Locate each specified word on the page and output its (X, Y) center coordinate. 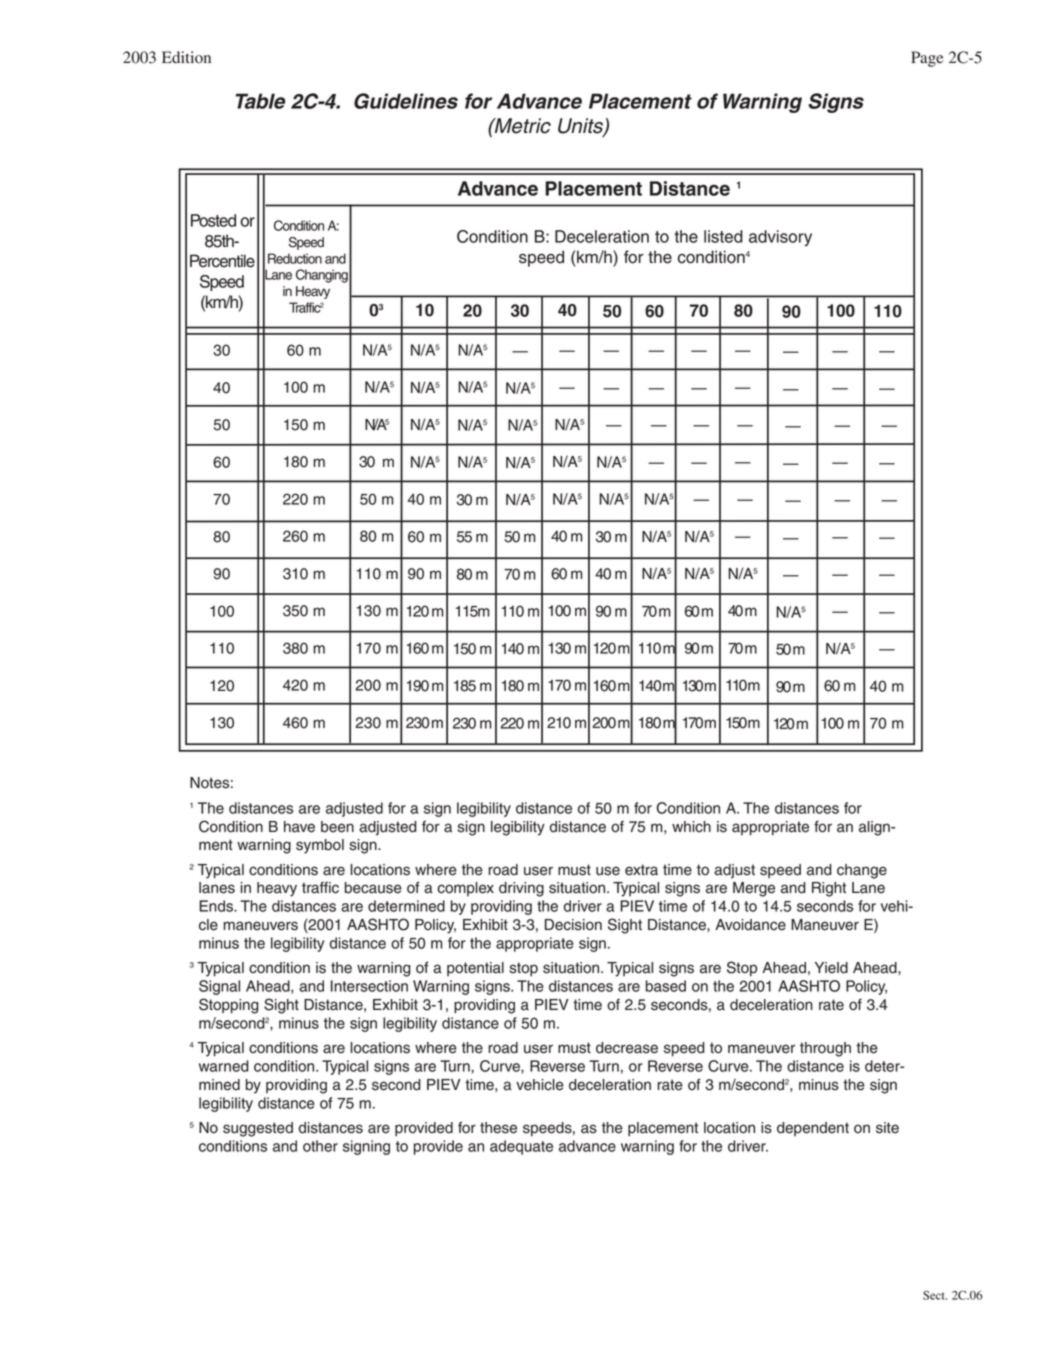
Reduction (295, 258)
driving (521, 889)
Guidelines (406, 101)
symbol (320, 846)
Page (927, 59)
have (299, 827)
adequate (521, 1147)
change (862, 871)
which (691, 827)
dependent (813, 1129)
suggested (258, 1129)
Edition (186, 57)
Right (829, 889)
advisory (780, 238)
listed (723, 236)
